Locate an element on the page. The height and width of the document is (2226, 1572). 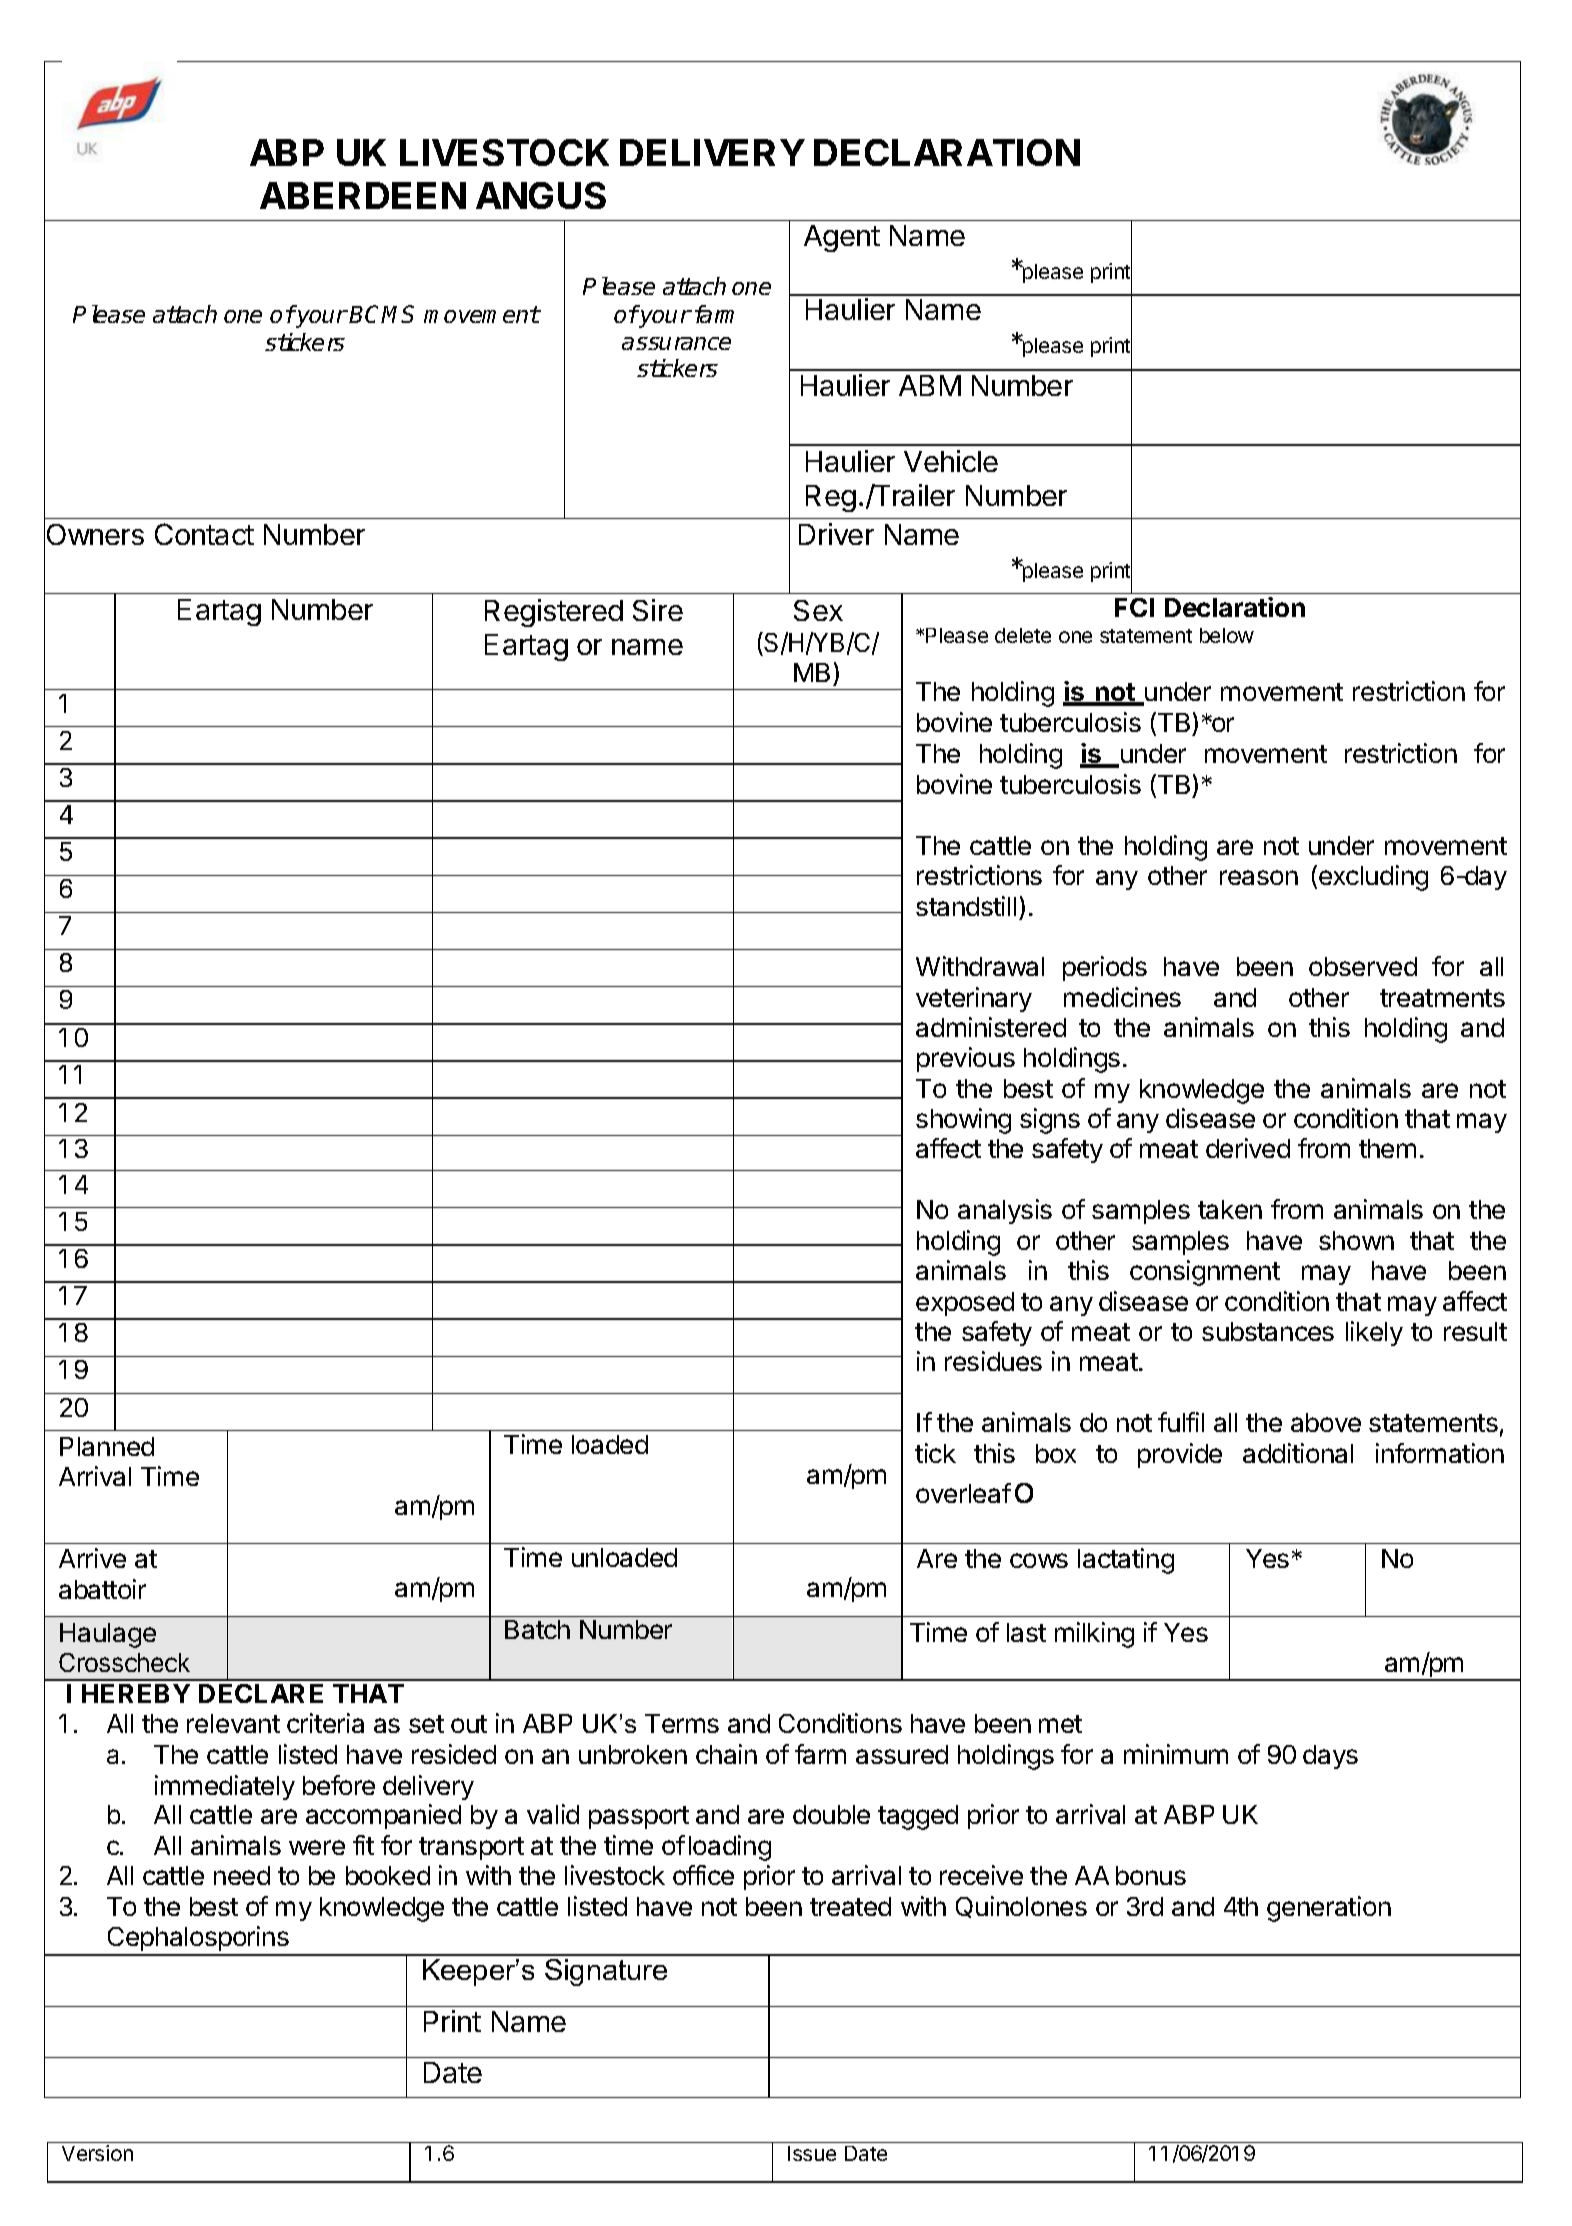
Planned is located at coordinates (107, 1446).
